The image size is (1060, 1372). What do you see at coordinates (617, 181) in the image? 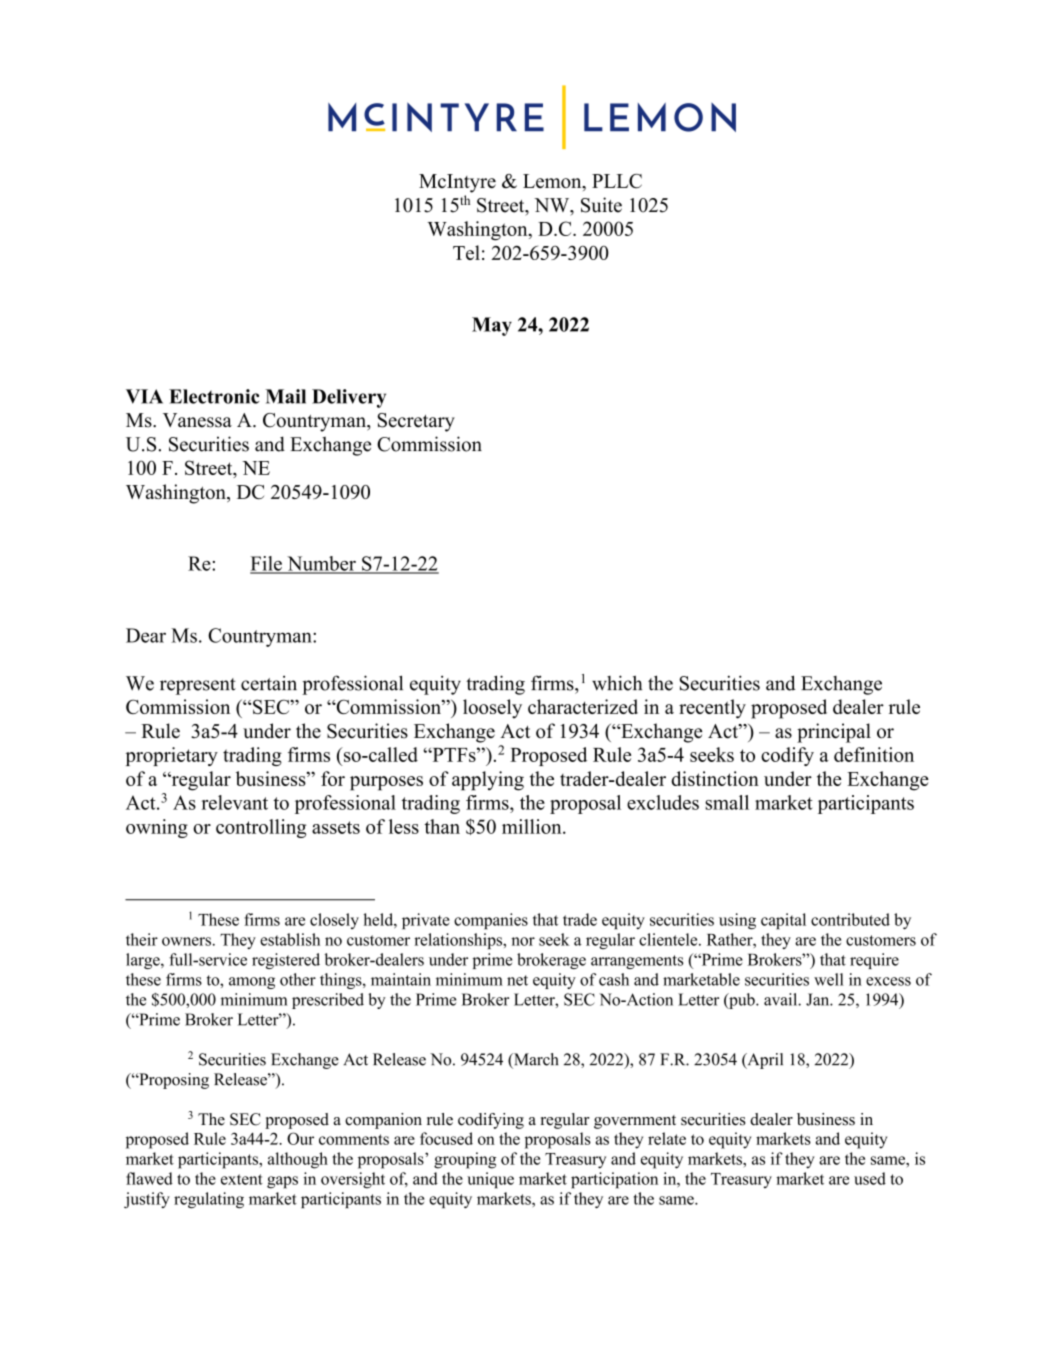
I see `PLLC` at bounding box center [617, 181].
